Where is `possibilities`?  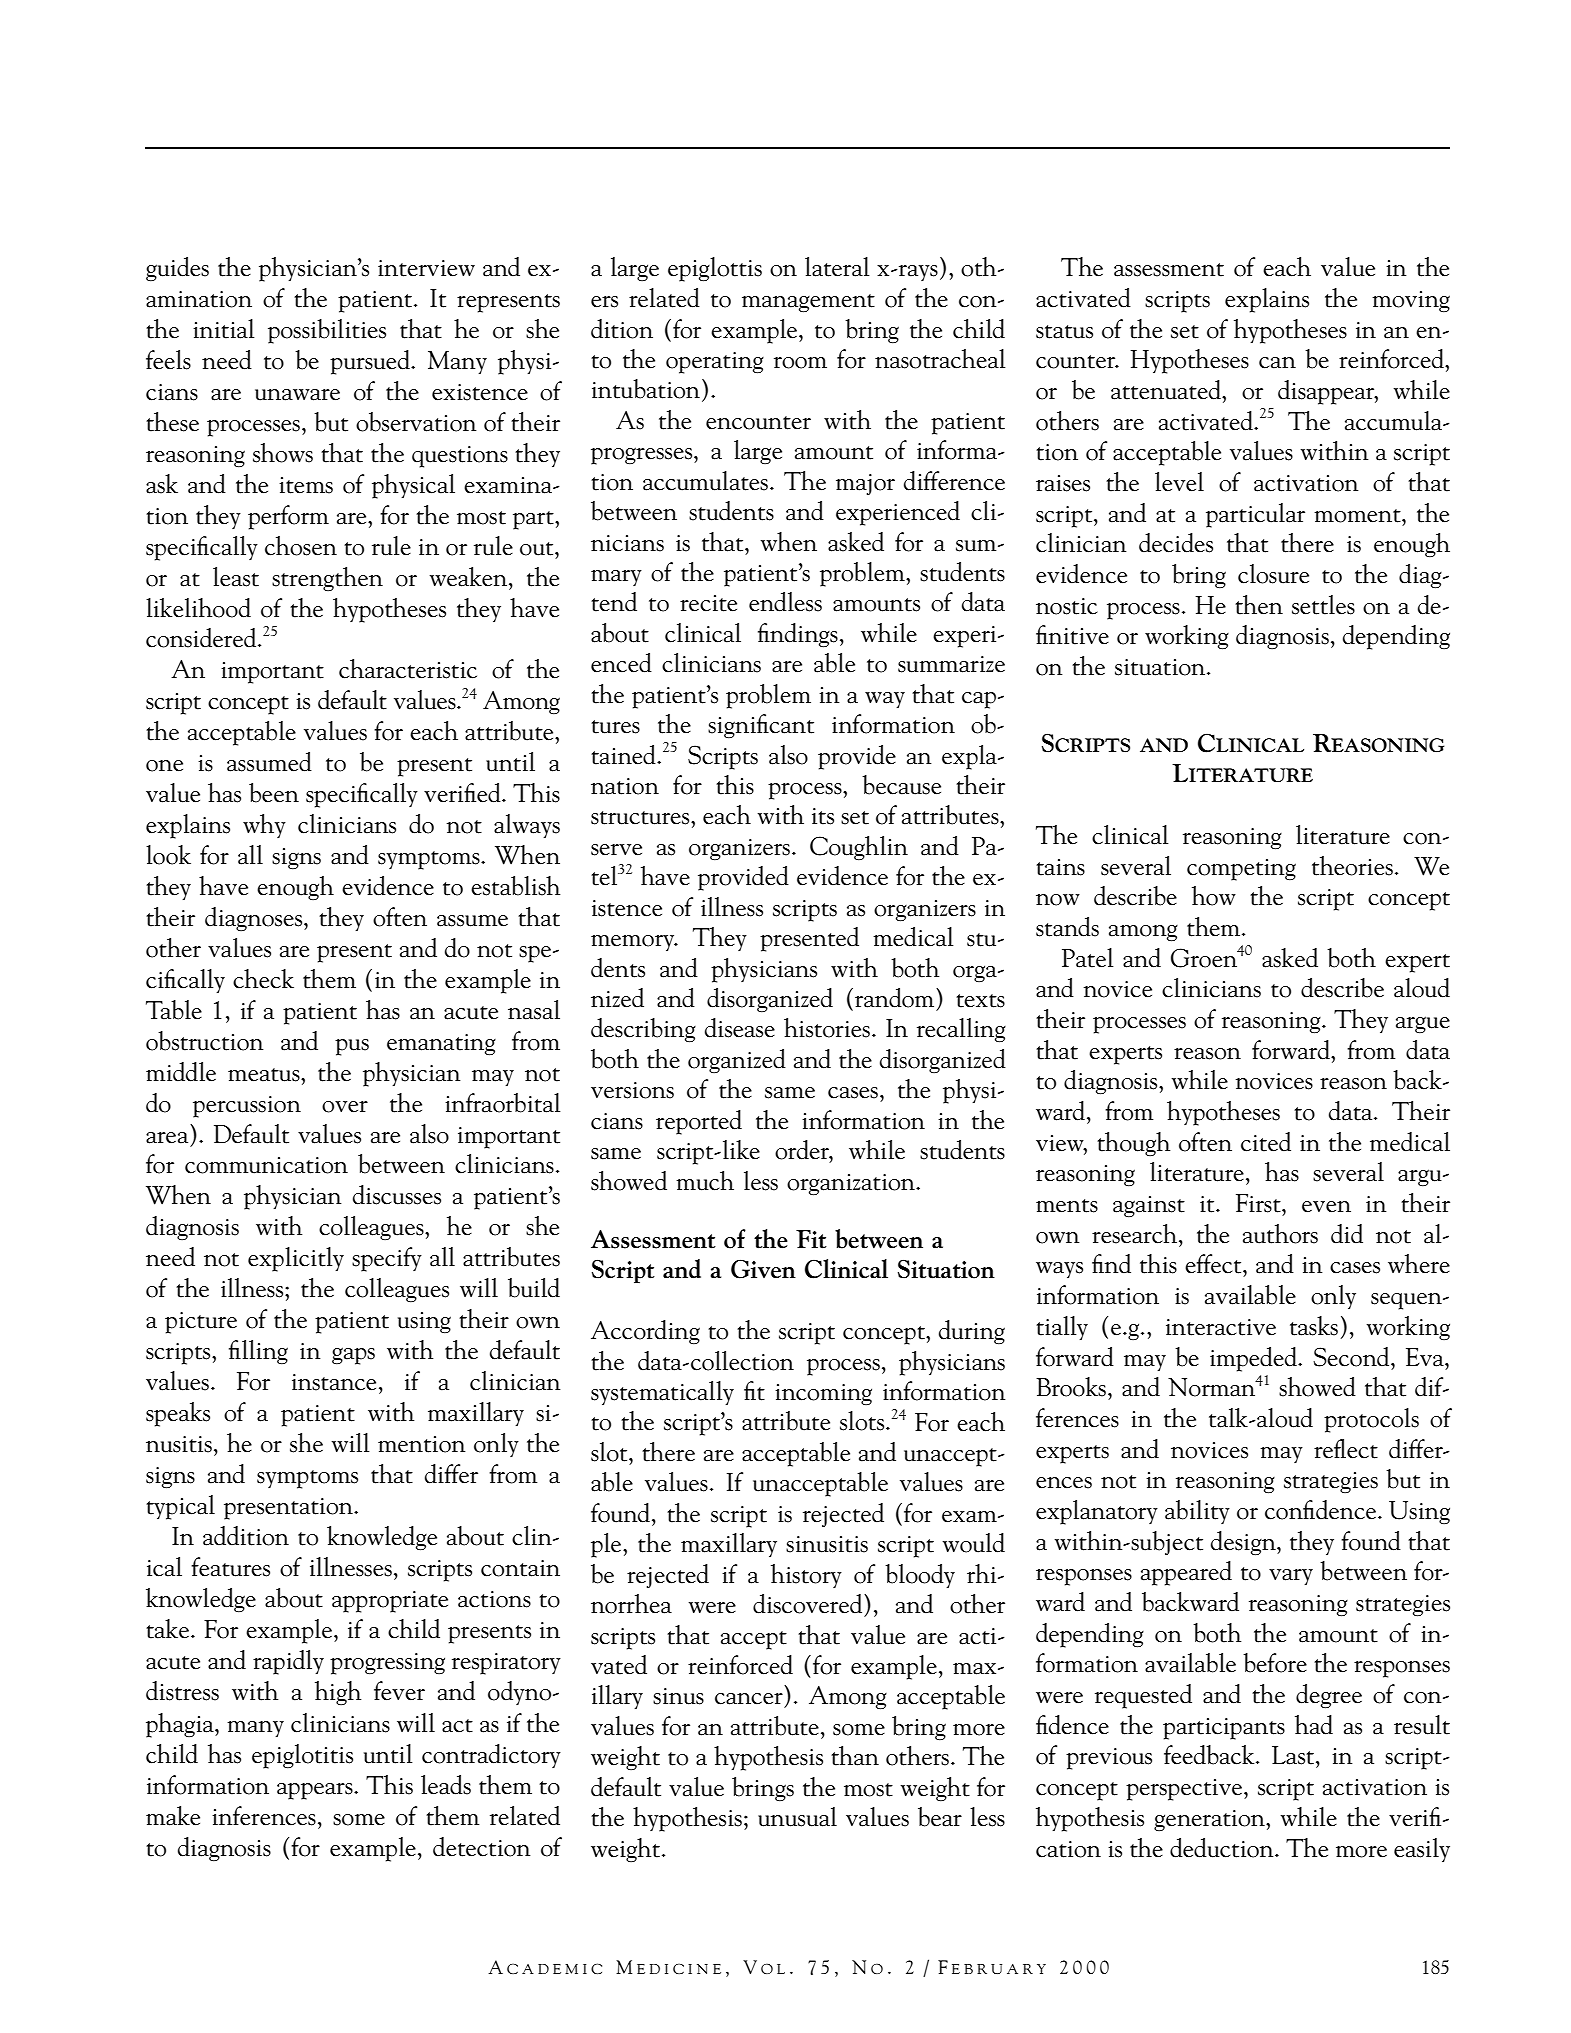
possibilities is located at coordinates (327, 331).
